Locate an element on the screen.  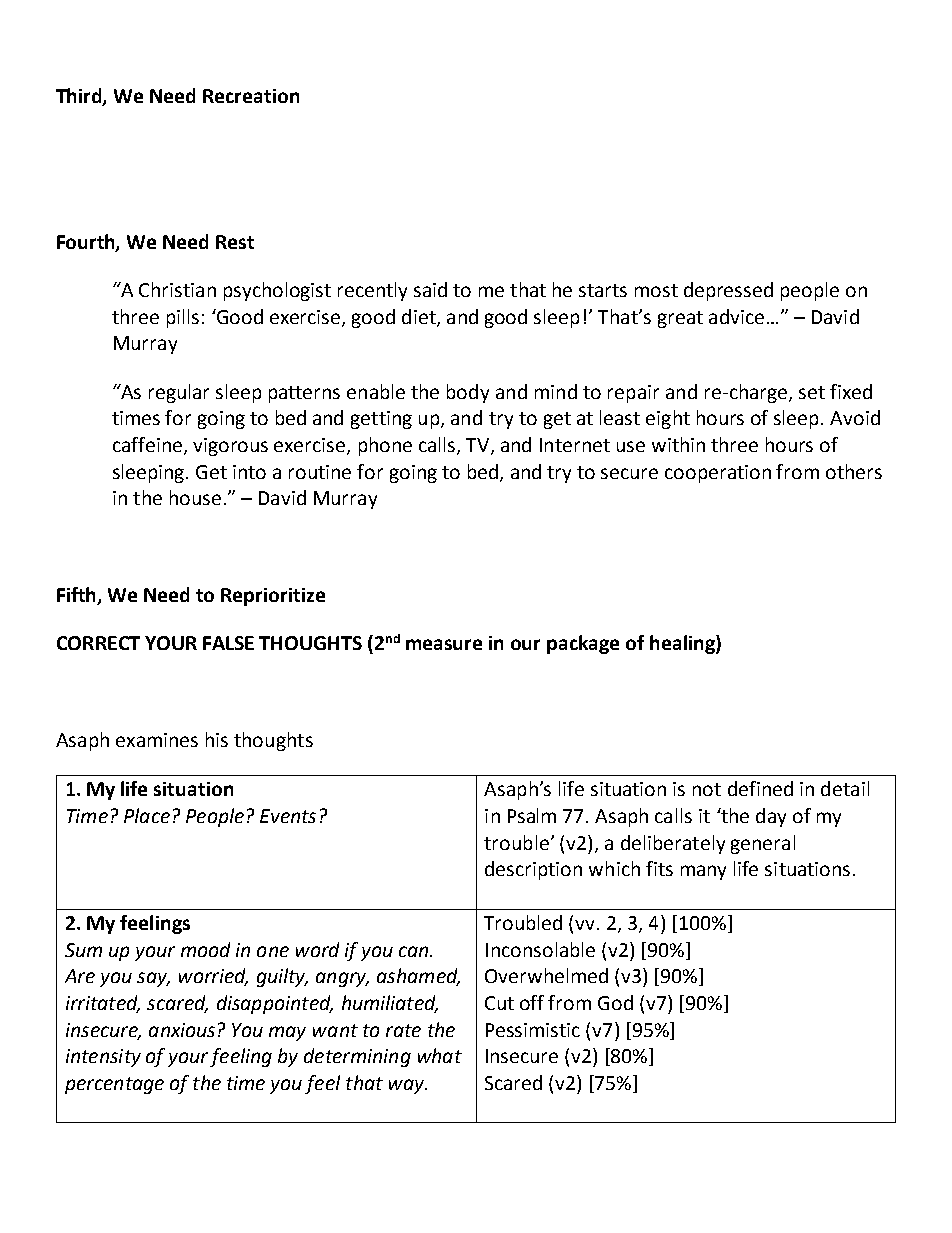
regular is located at coordinates (179, 393).
